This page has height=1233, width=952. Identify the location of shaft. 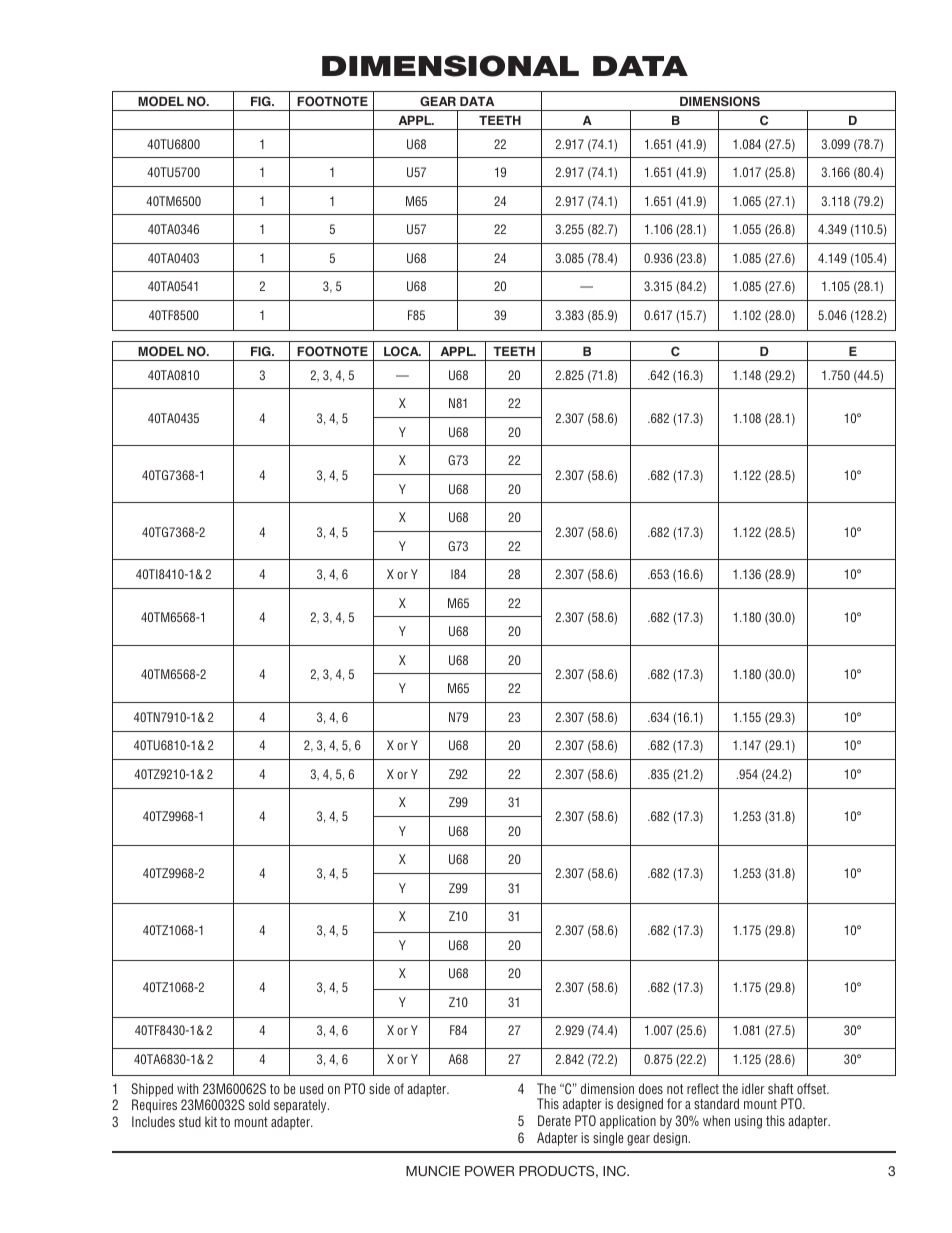
(780, 1088).
